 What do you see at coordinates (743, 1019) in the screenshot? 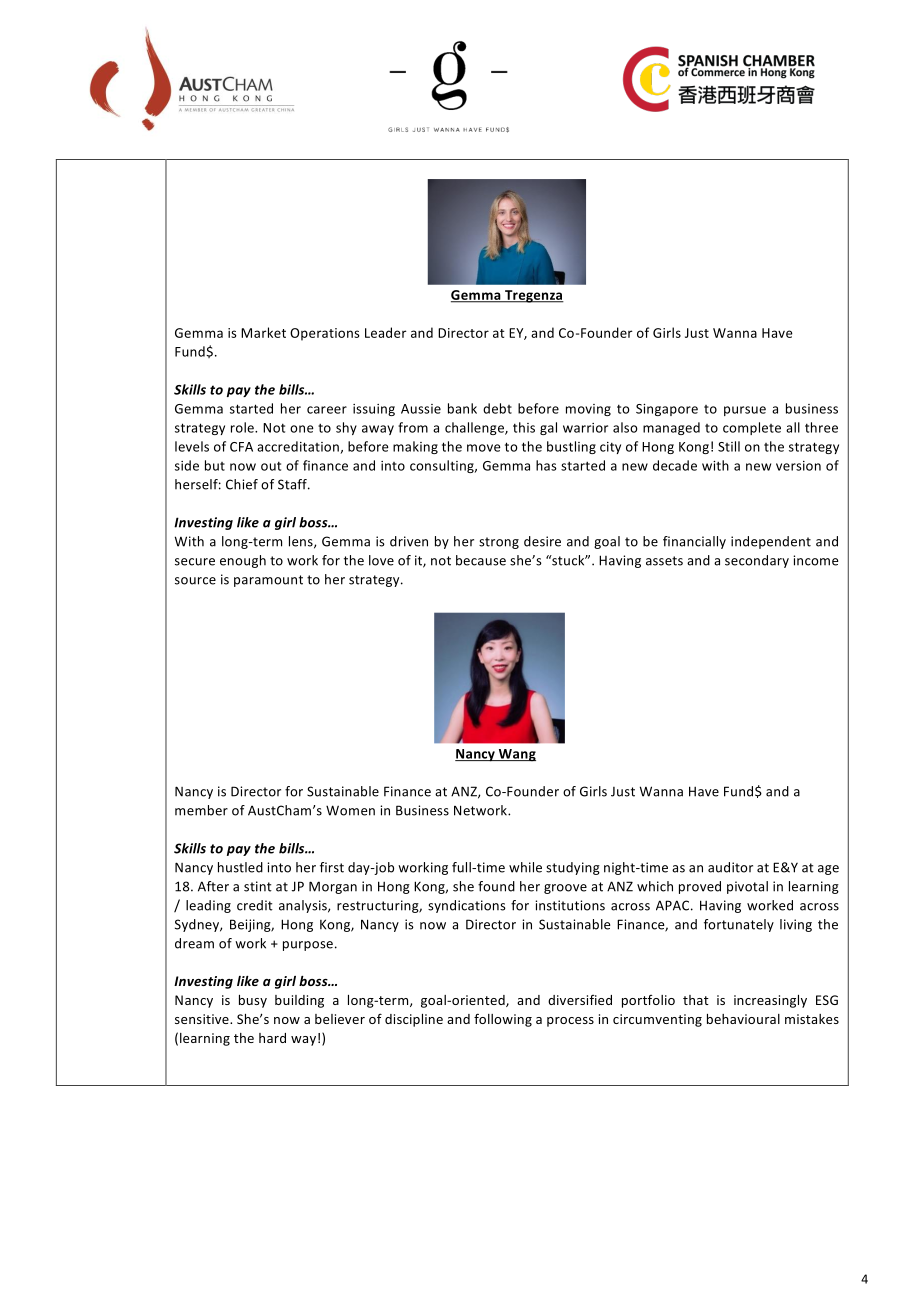
I see `behavioural` at bounding box center [743, 1019].
